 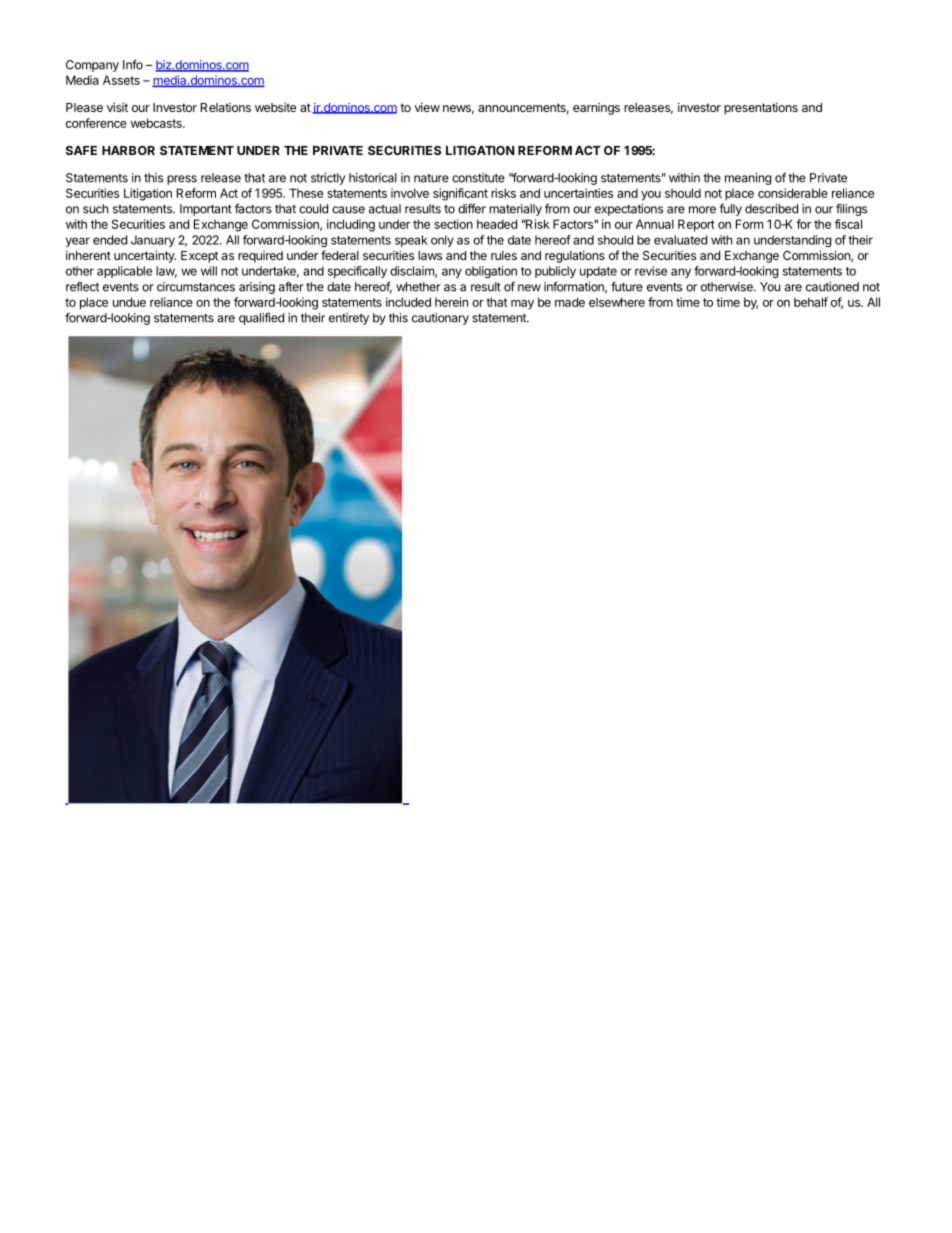 I want to click on undue, so click(x=129, y=302).
